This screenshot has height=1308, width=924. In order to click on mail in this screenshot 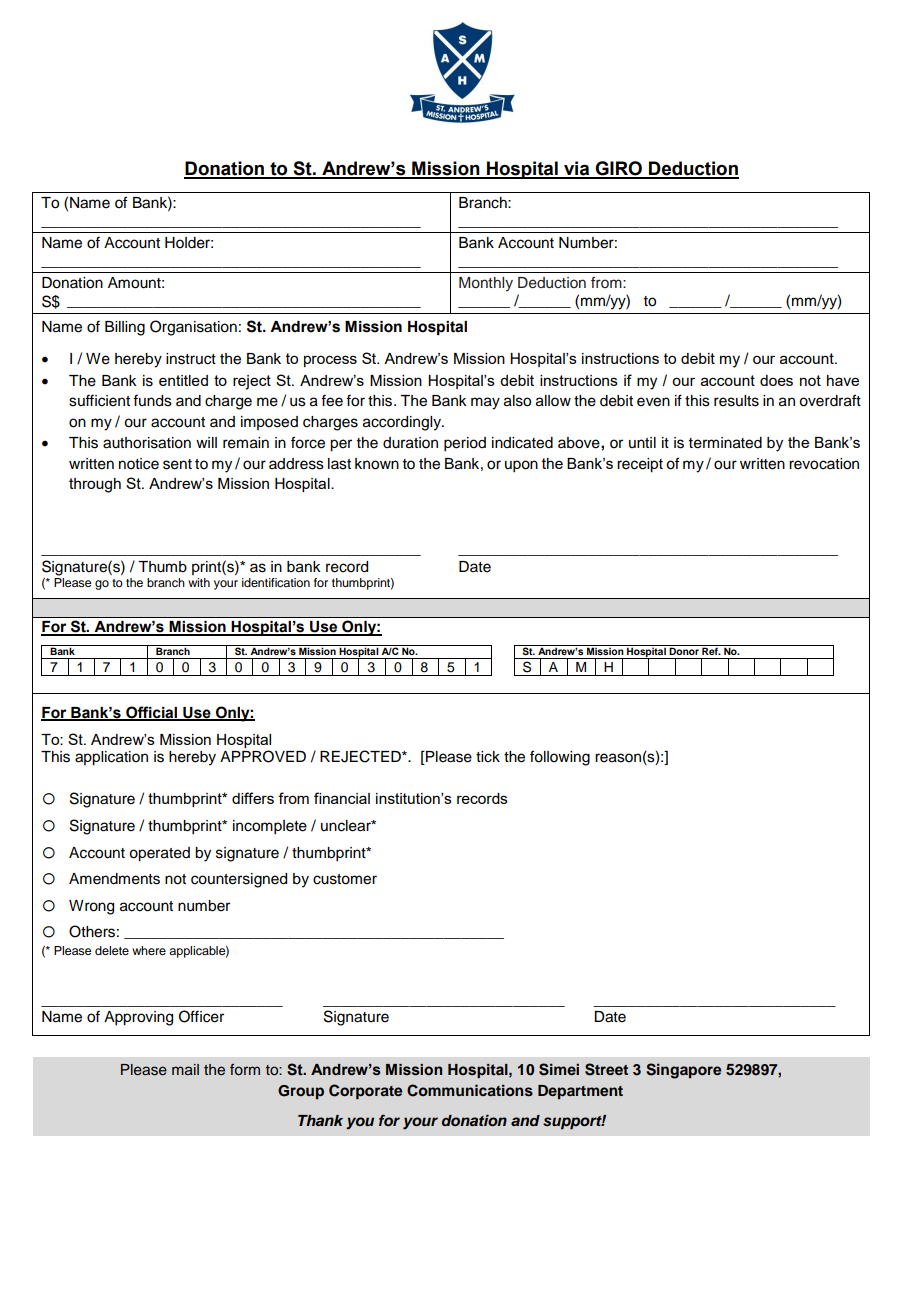, I will do `click(185, 1069)`.
